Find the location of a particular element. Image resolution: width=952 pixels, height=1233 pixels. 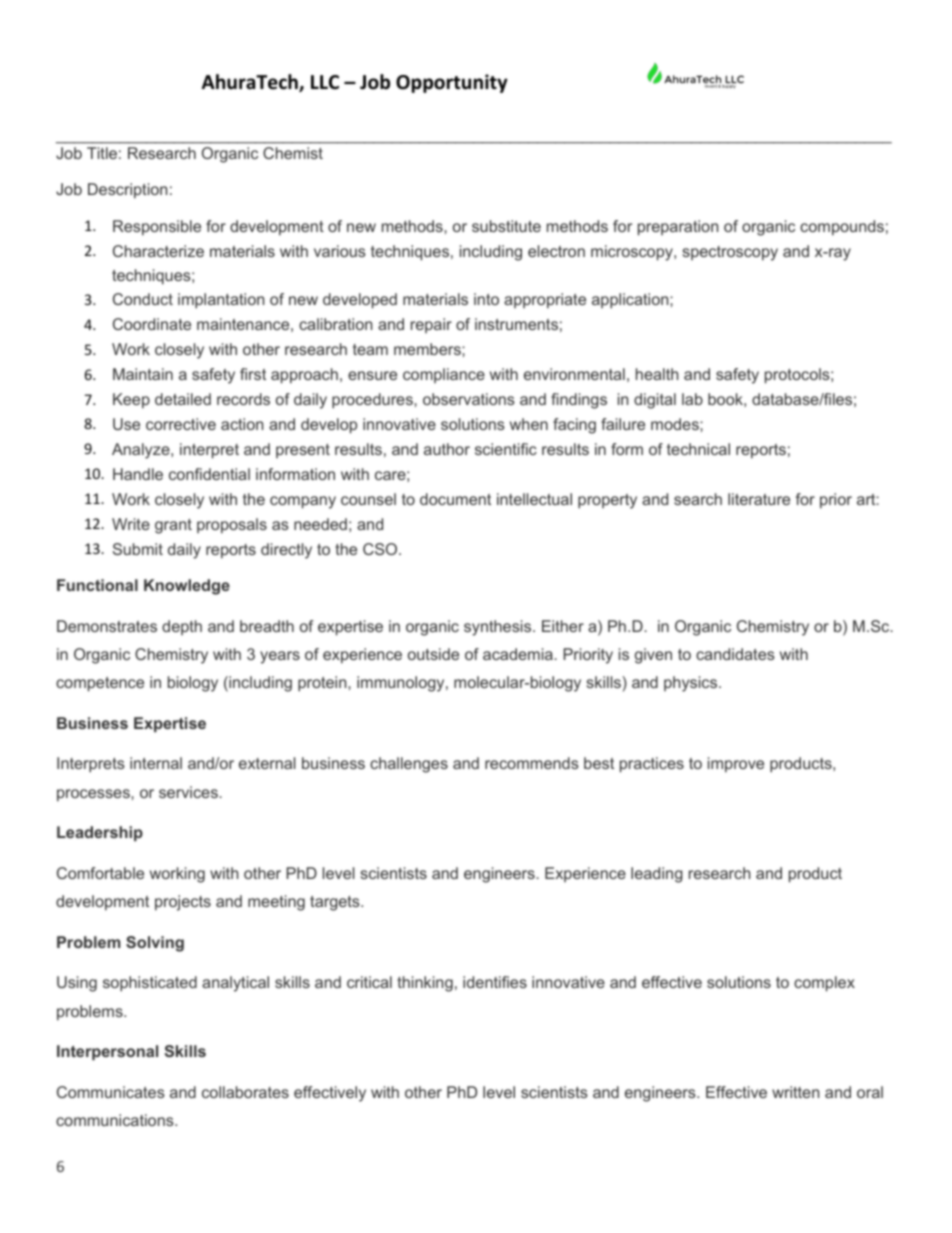

synthesis is located at coordinates (497, 628).
